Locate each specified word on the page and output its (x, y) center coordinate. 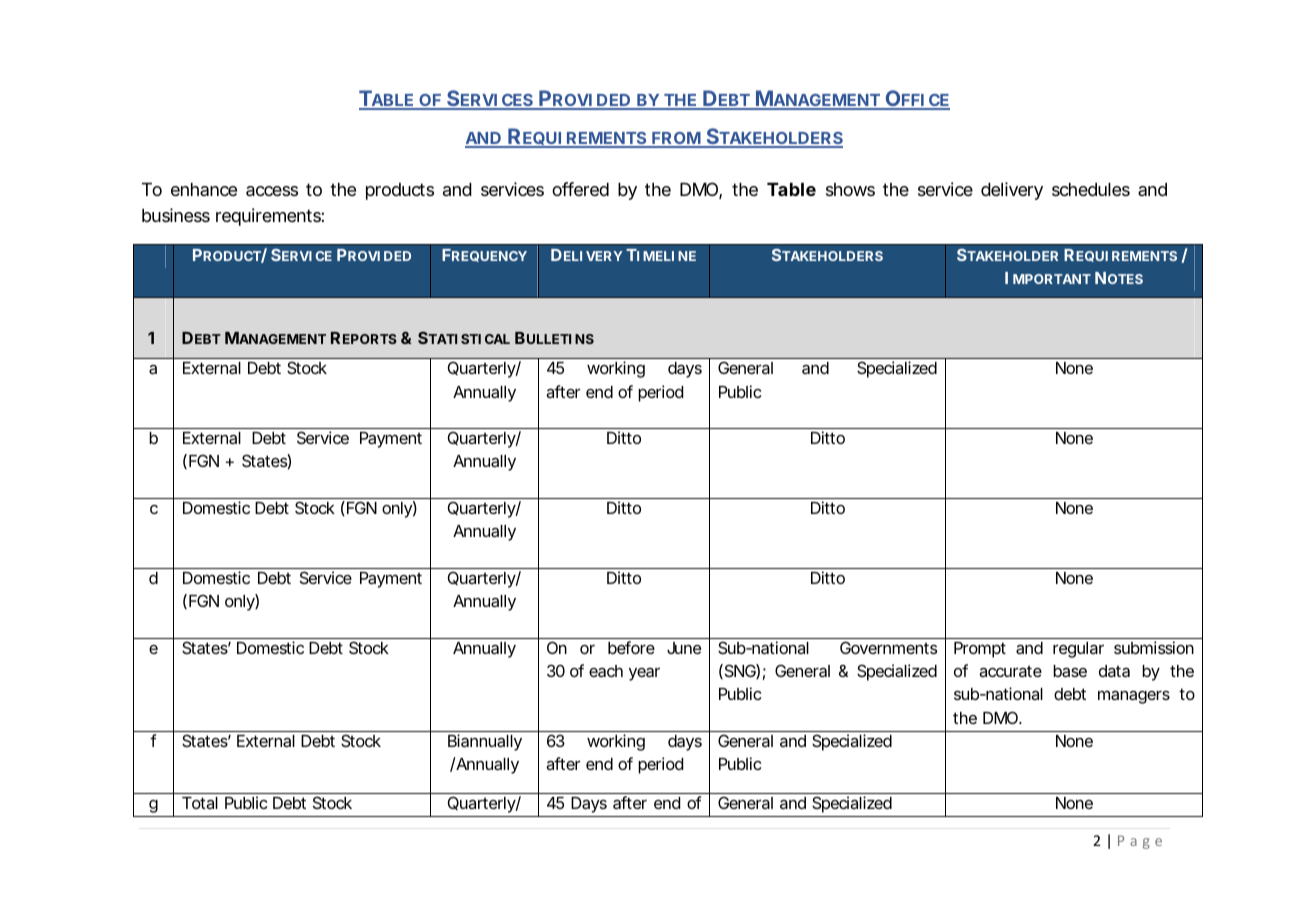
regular (1078, 650)
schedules (1091, 189)
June (684, 648)
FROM (676, 139)
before (631, 647)
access (272, 191)
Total (200, 803)
